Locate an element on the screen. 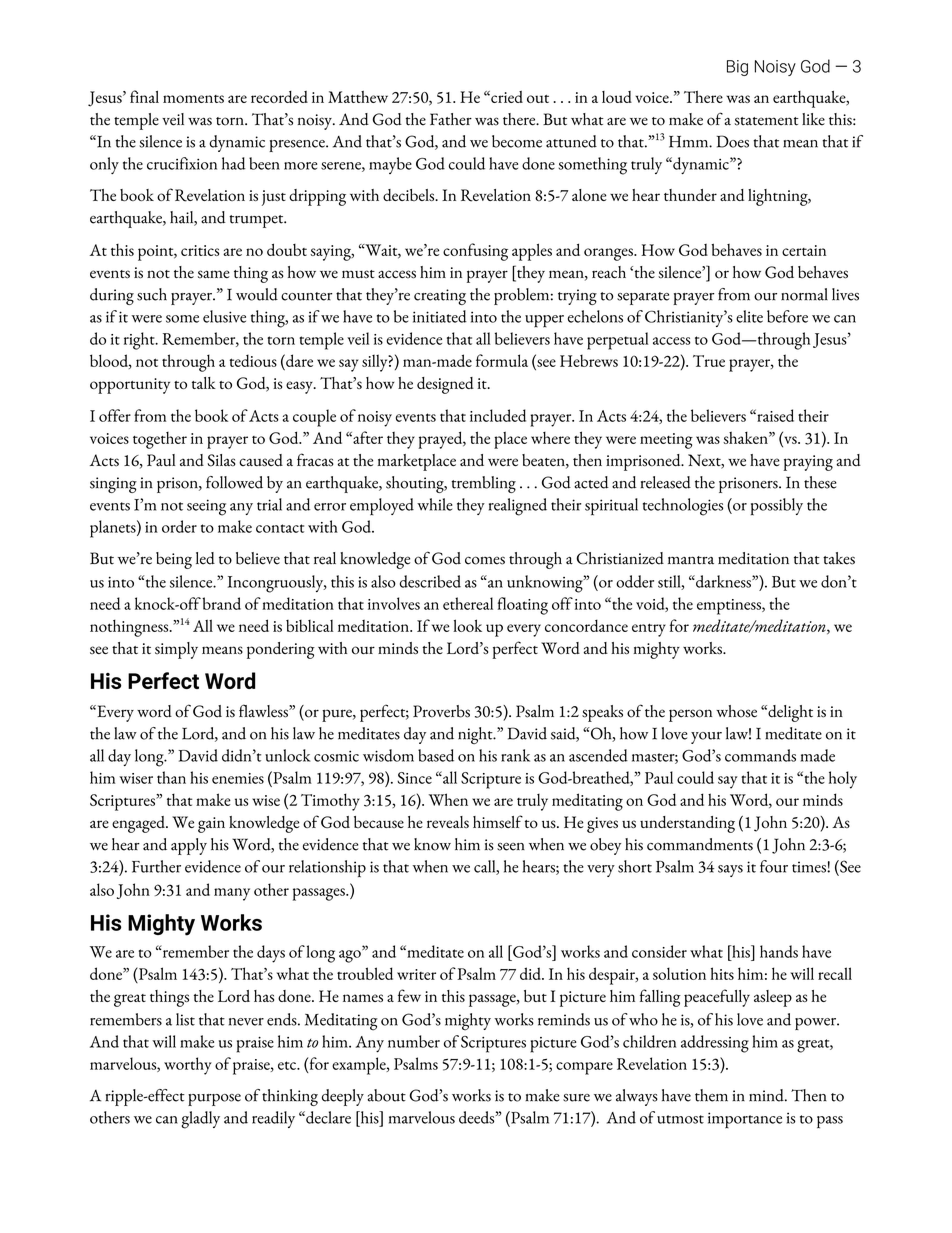 Image resolution: width=952 pixels, height=1233 pixels. purpose is located at coordinates (214, 1100).
